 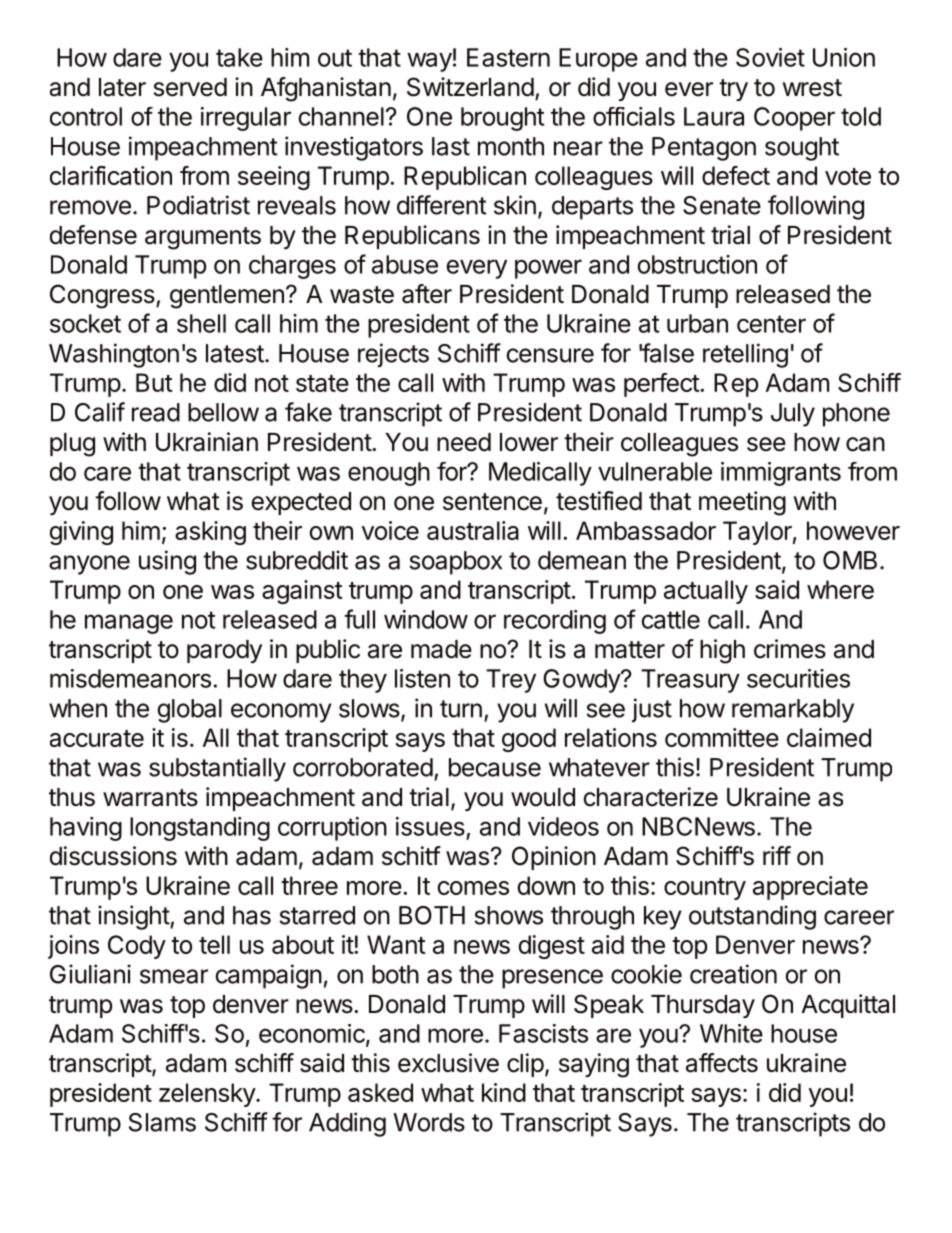 I want to click on kind, so click(x=504, y=1092).
